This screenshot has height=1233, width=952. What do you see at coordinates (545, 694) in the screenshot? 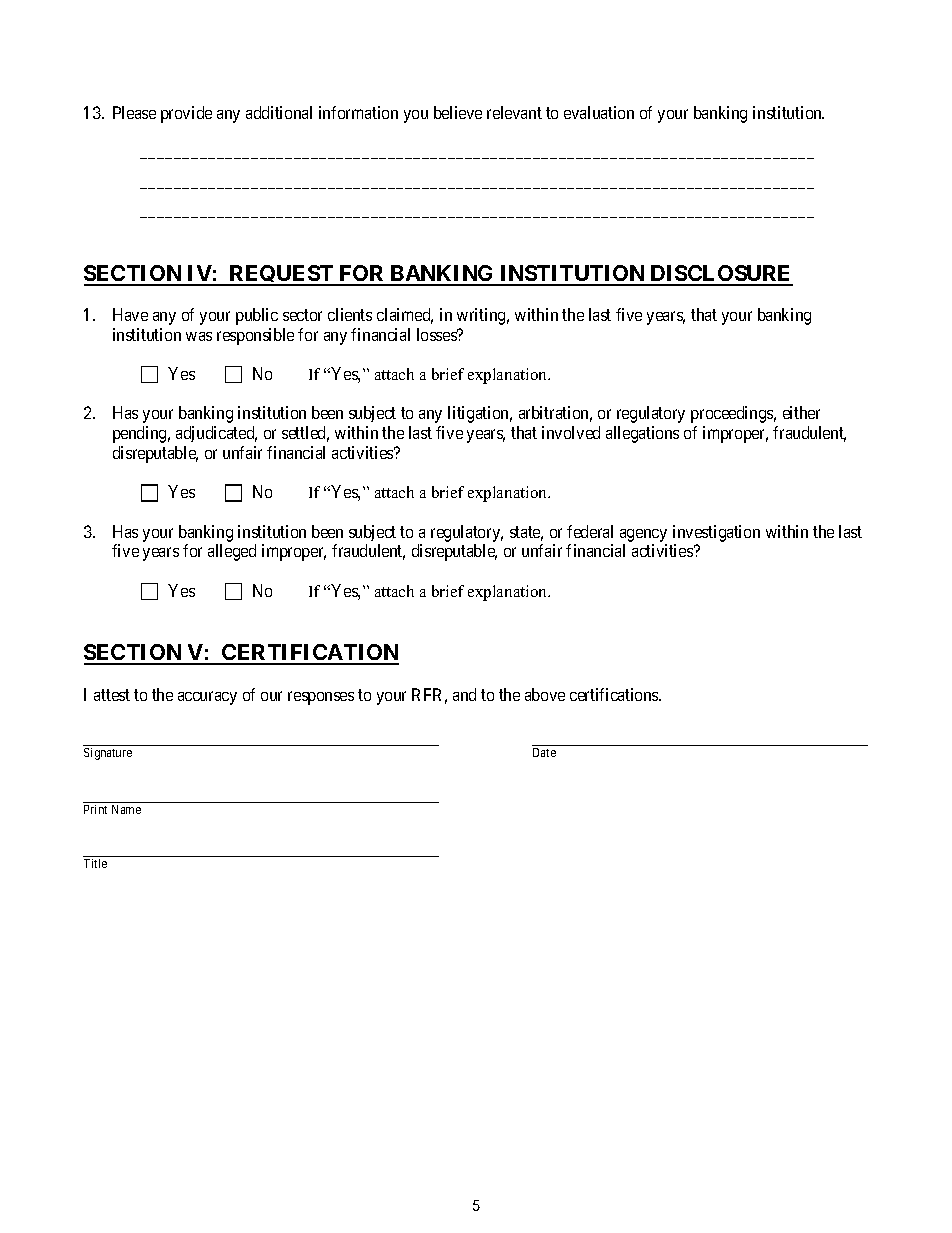
I see `above` at bounding box center [545, 694].
